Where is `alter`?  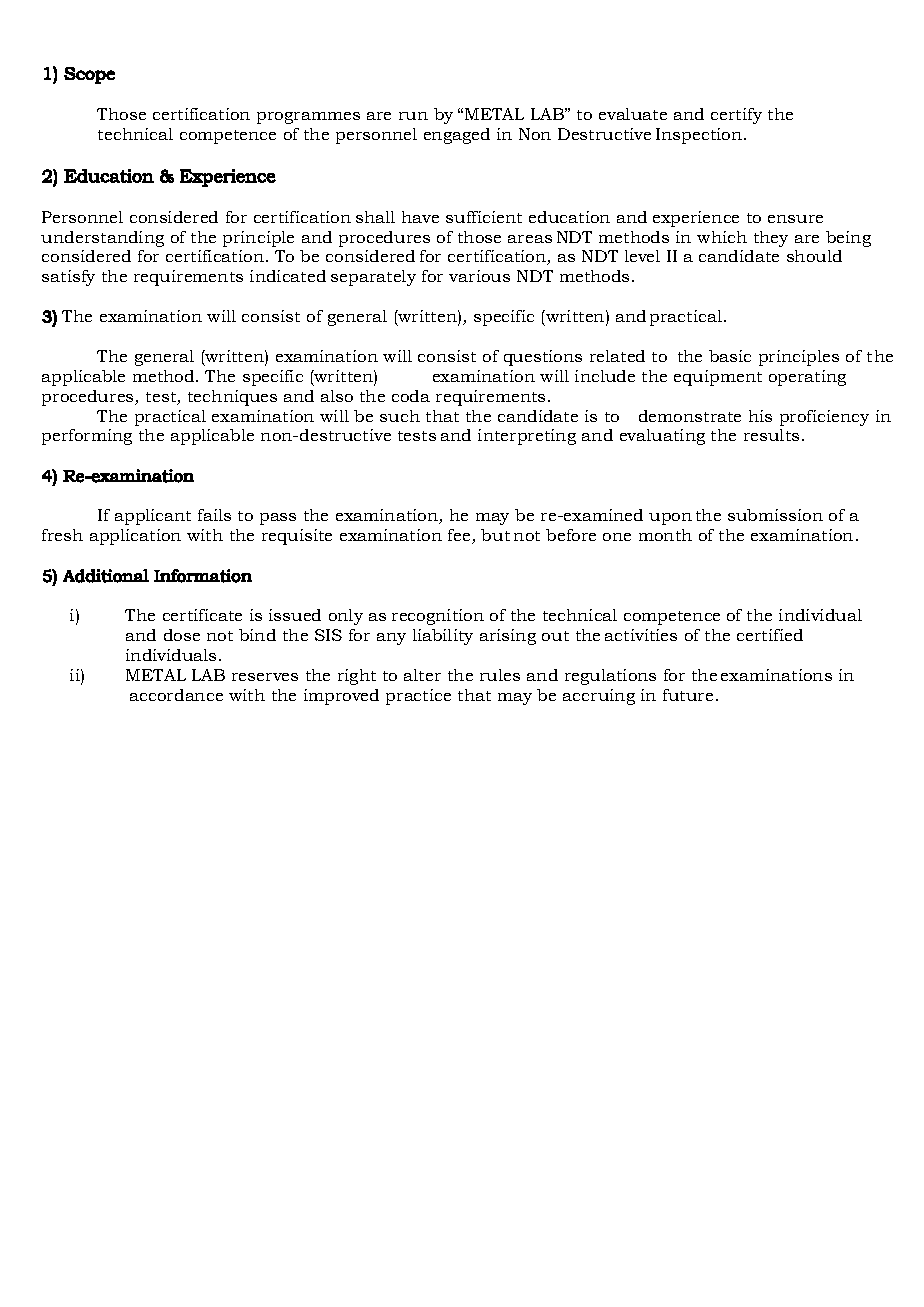
alter is located at coordinates (422, 675).
